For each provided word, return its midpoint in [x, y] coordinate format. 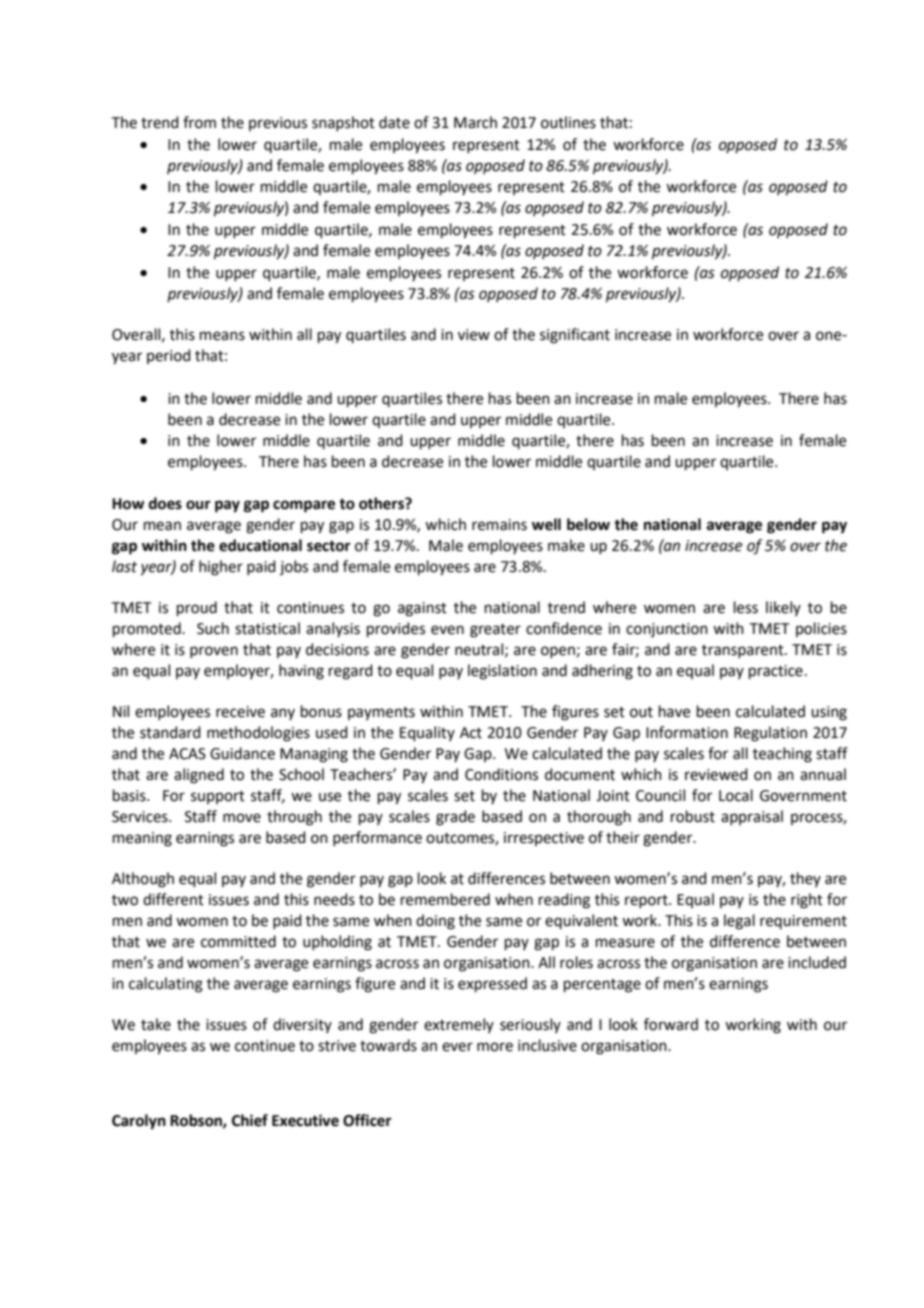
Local [736, 795]
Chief [250, 1120]
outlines [568, 122]
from [199, 122]
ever [457, 1047]
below [588, 524]
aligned [199, 776]
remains [499, 525]
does [165, 503]
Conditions [501, 774]
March [475, 122]
